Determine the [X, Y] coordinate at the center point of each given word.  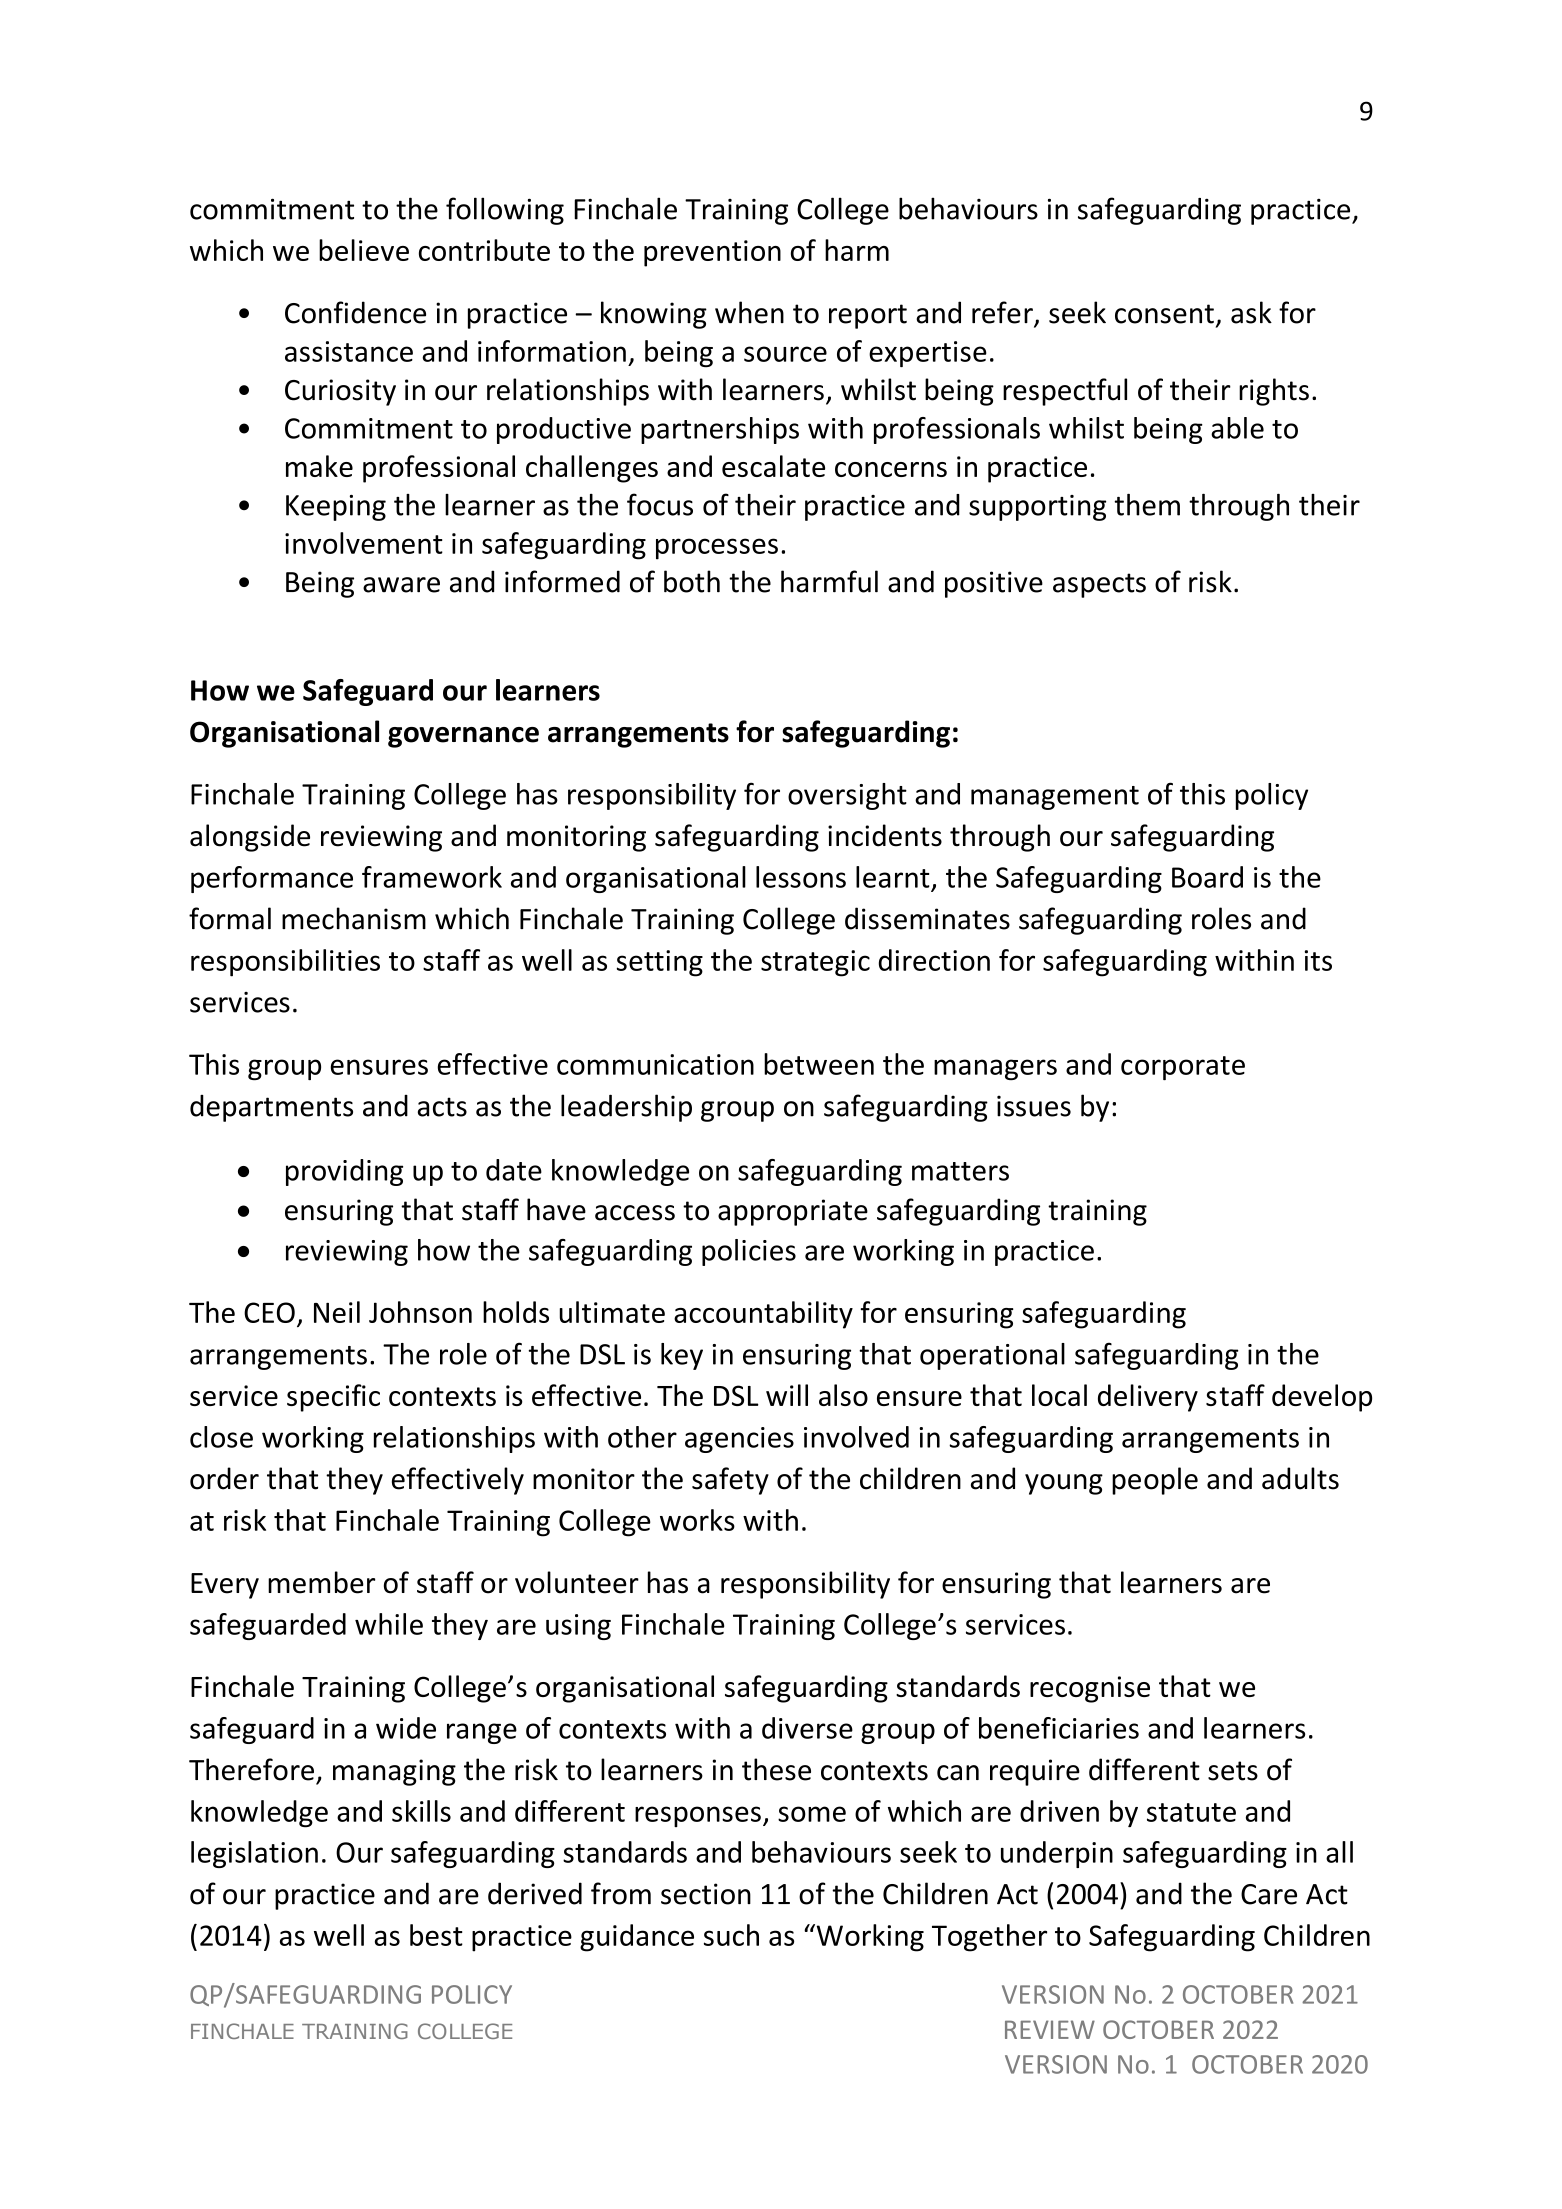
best [436, 1935]
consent [1164, 314]
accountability [763, 1315]
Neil [337, 1312]
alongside [250, 838]
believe [364, 250]
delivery [1148, 1398]
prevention [712, 253]
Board [1207, 877]
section [706, 1894]
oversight [847, 796]
